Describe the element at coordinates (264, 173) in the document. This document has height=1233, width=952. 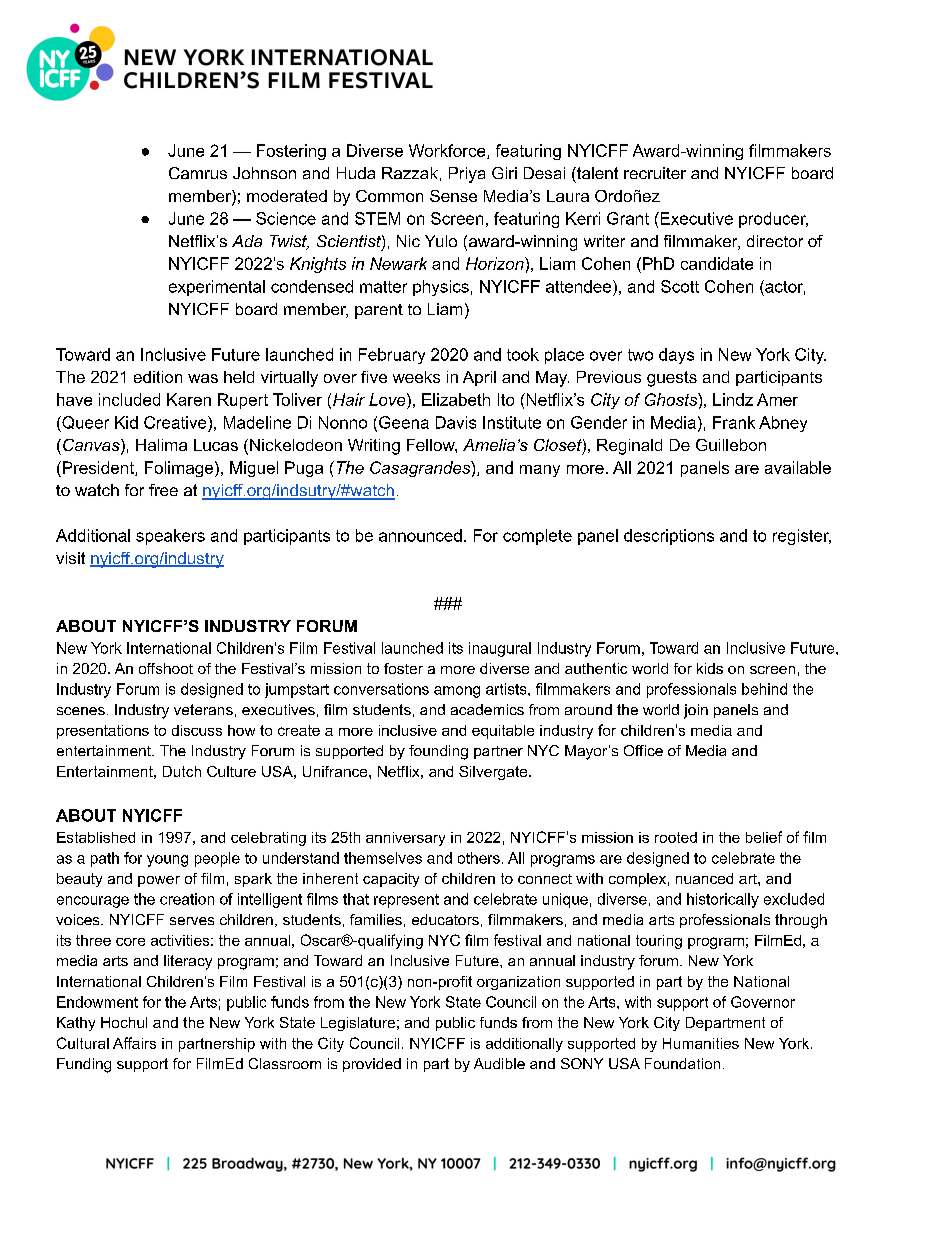
I see `Johnson` at that location.
